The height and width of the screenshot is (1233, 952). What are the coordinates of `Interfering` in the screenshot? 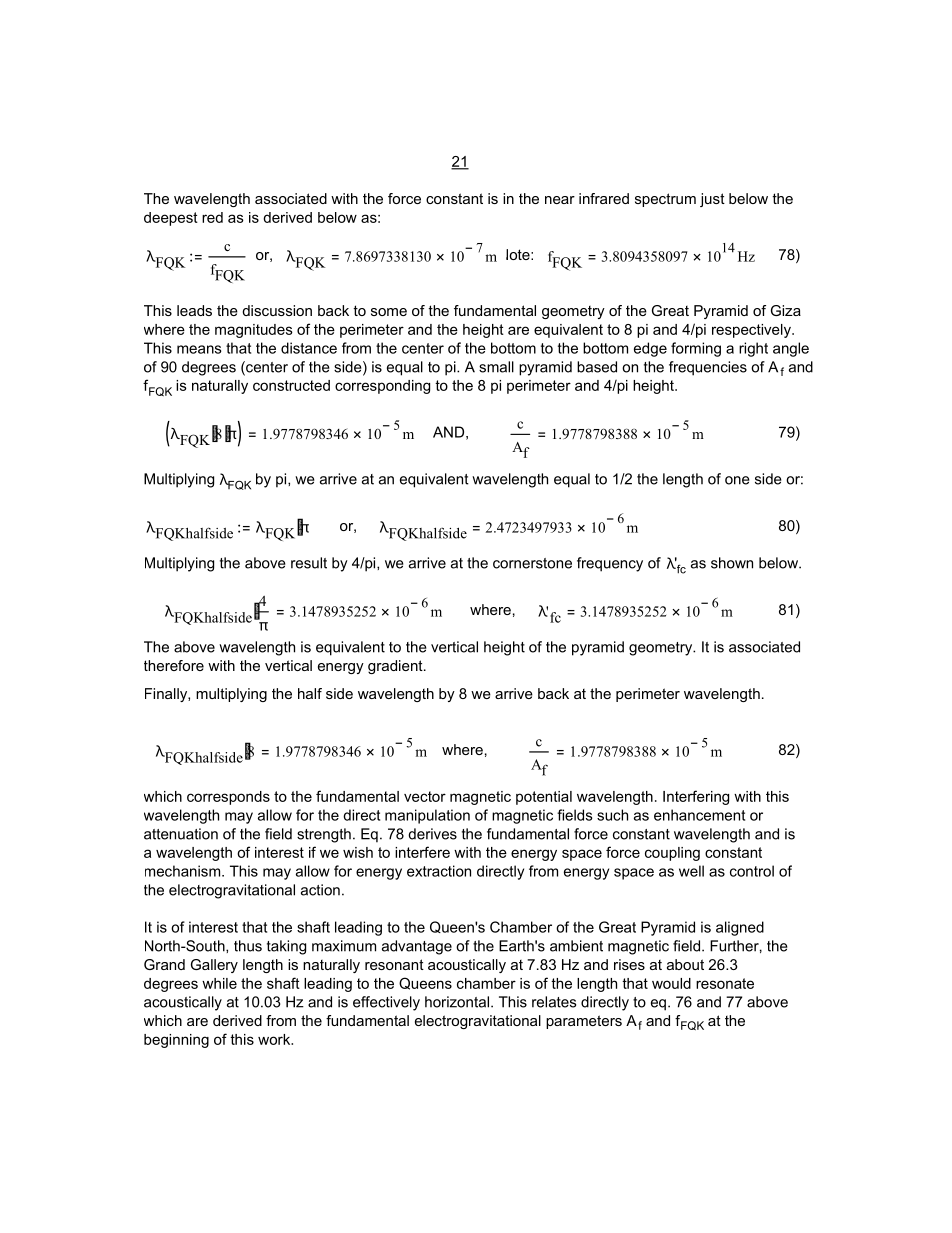 It's located at (696, 797).
